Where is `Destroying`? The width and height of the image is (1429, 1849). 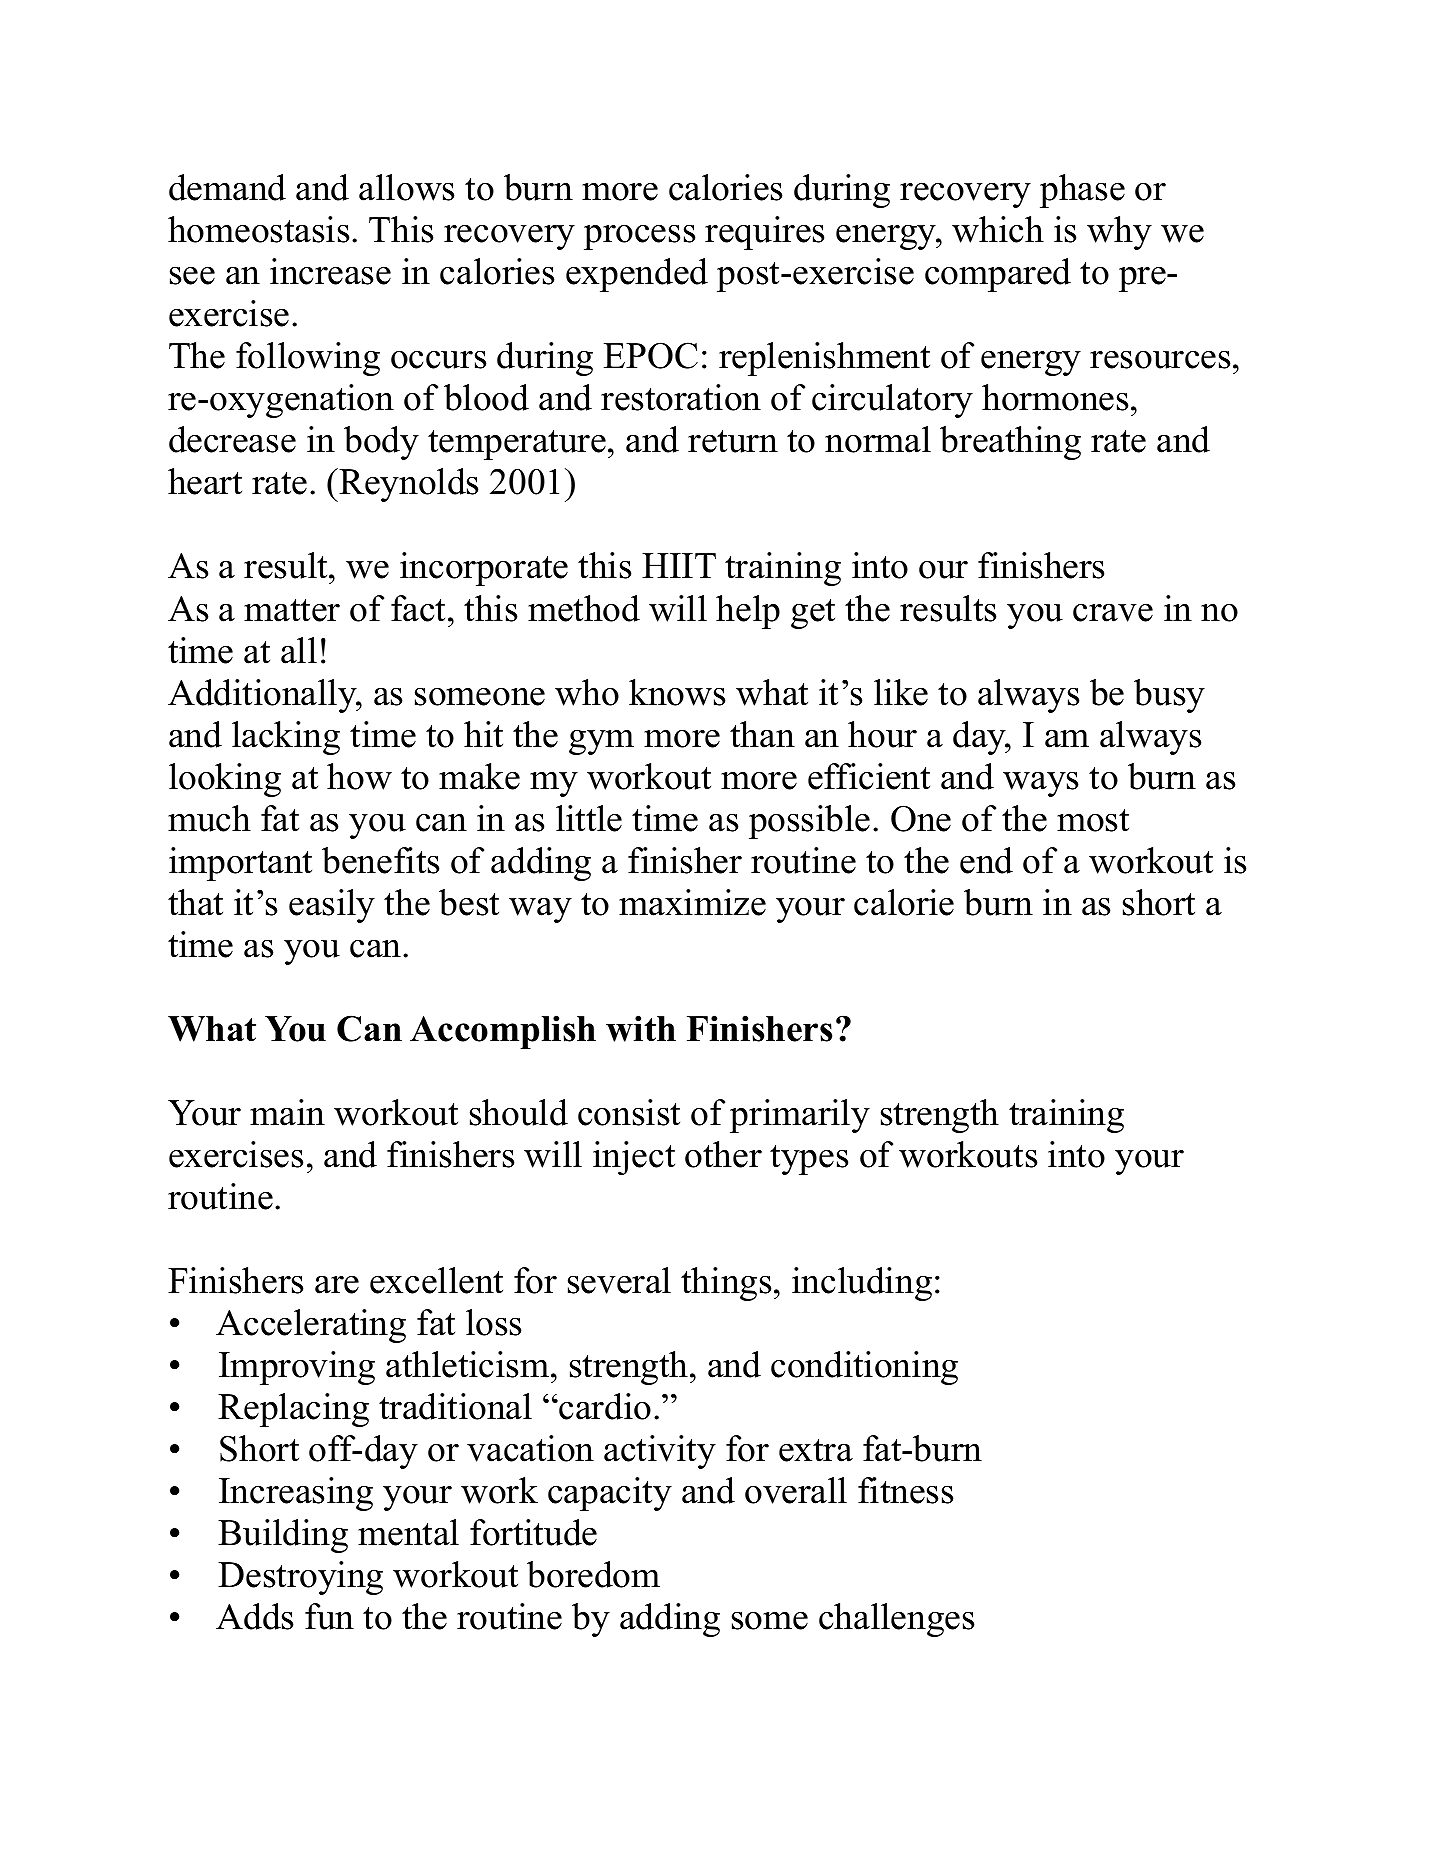 Destroying is located at coordinates (300, 1578).
